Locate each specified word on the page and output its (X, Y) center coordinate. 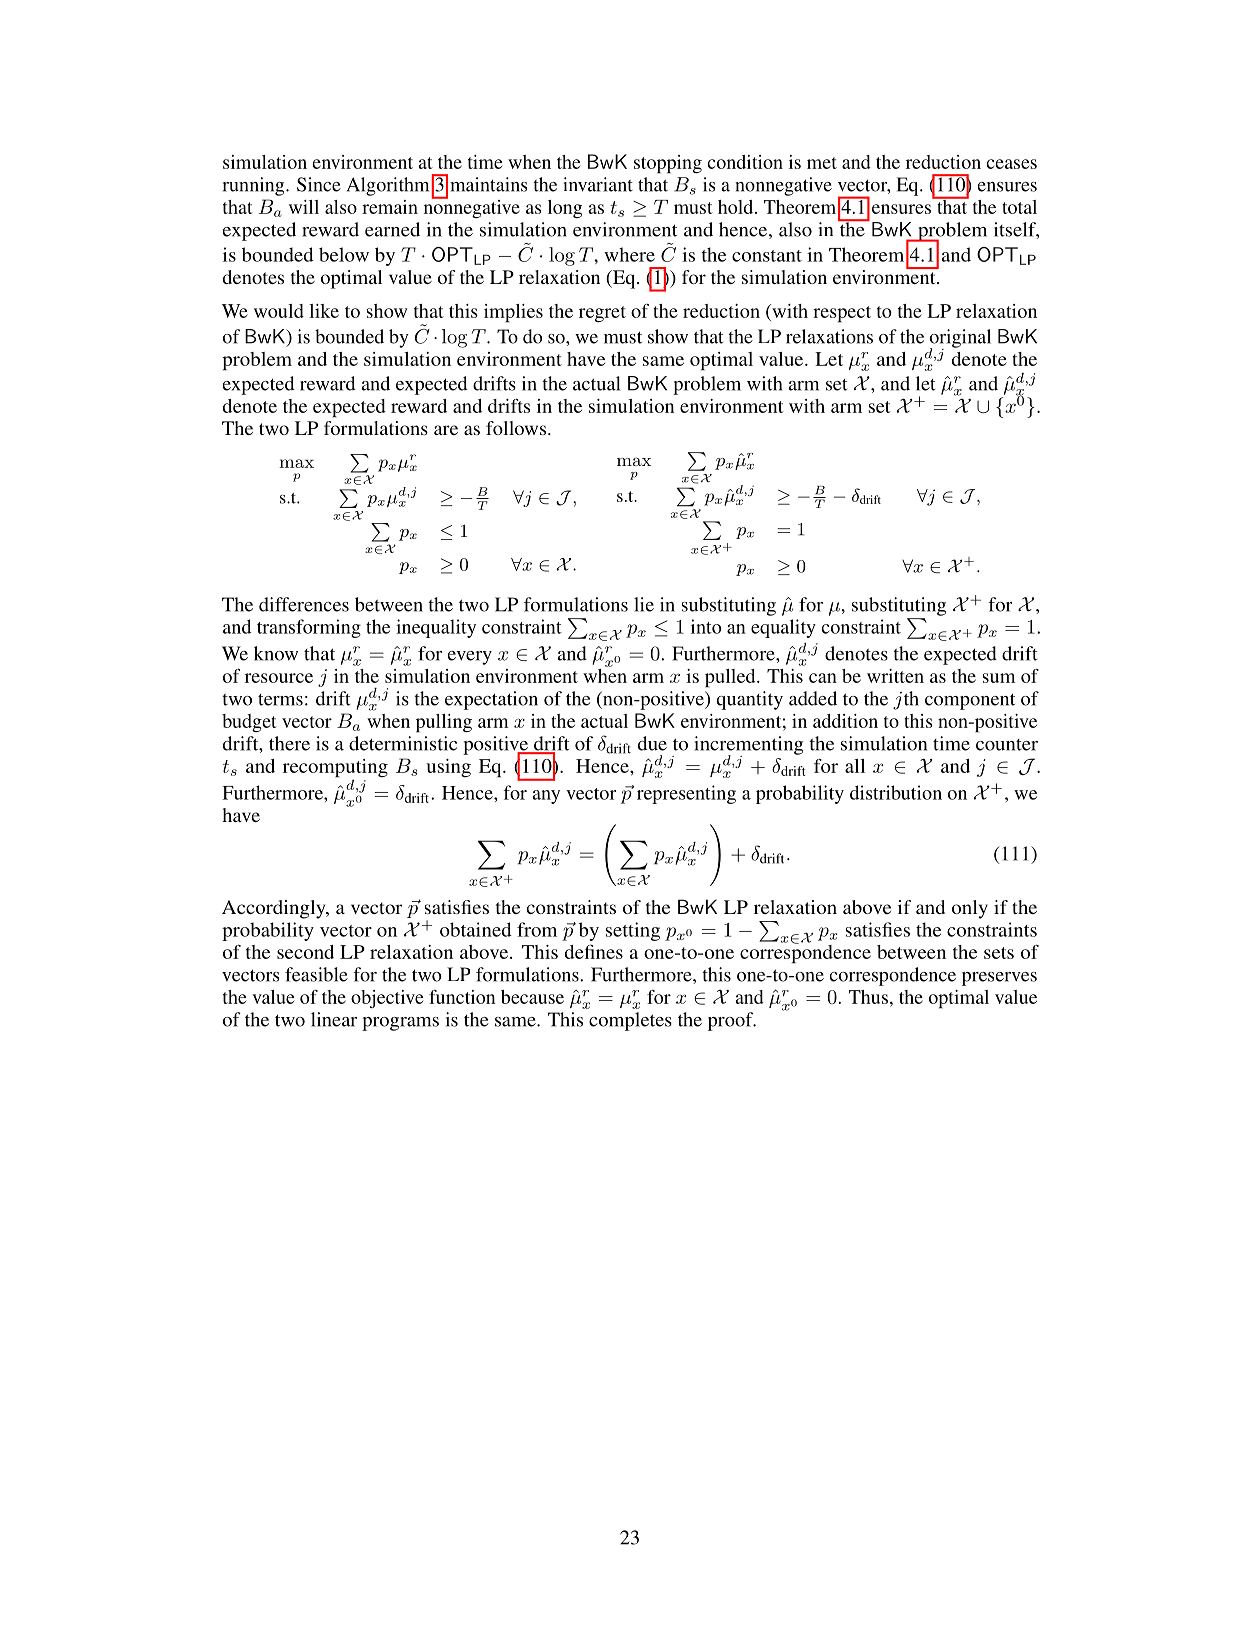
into (706, 626)
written (895, 676)
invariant (598, 184)
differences (304, 604)
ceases (1011, 164)
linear (334, 1019)
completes (630, 1021)
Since (319, 184)
